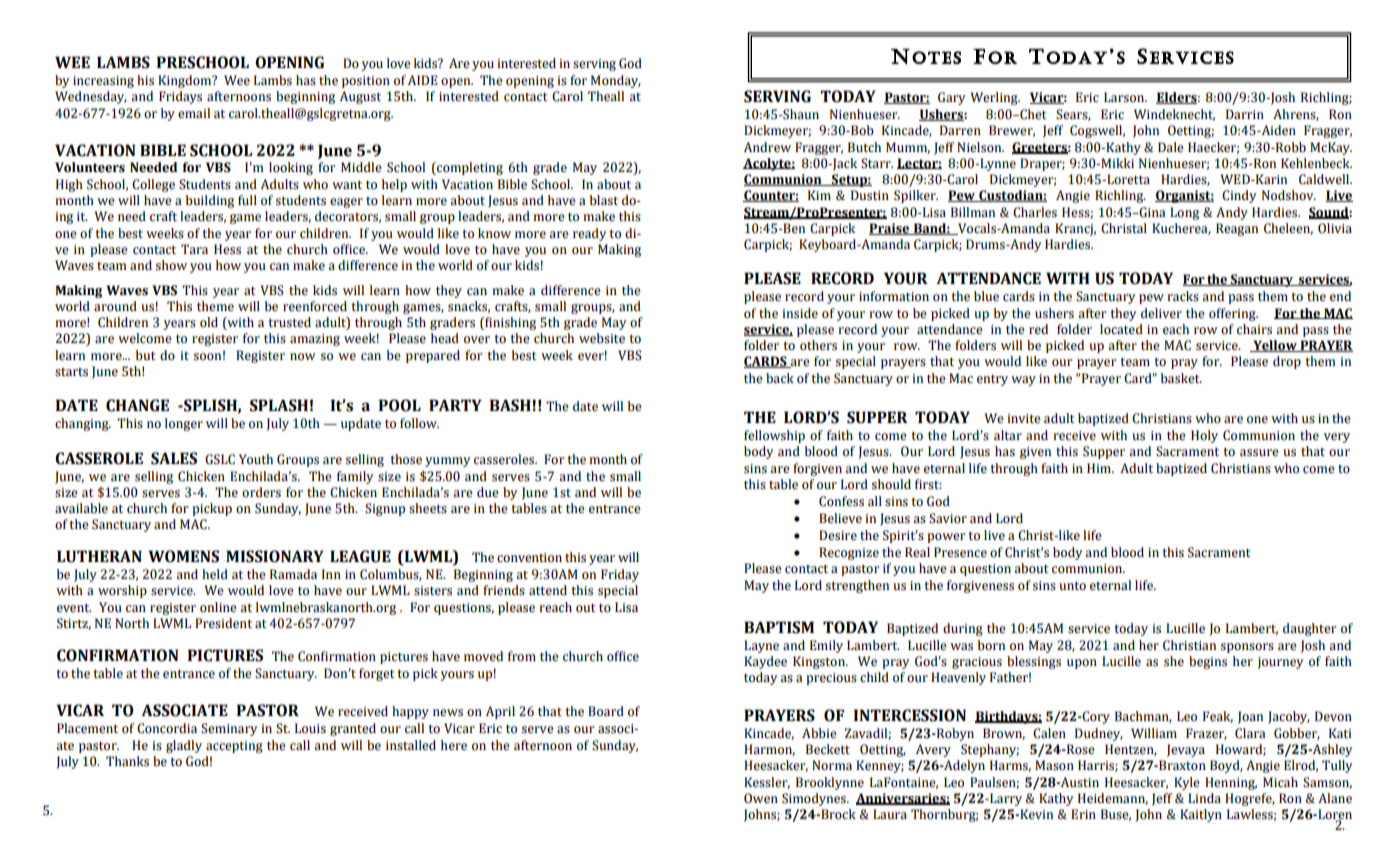 This document has width=1400, height=850. Describe the element at coordinates (616, 81) in the document. I see `Monday` at that location.
